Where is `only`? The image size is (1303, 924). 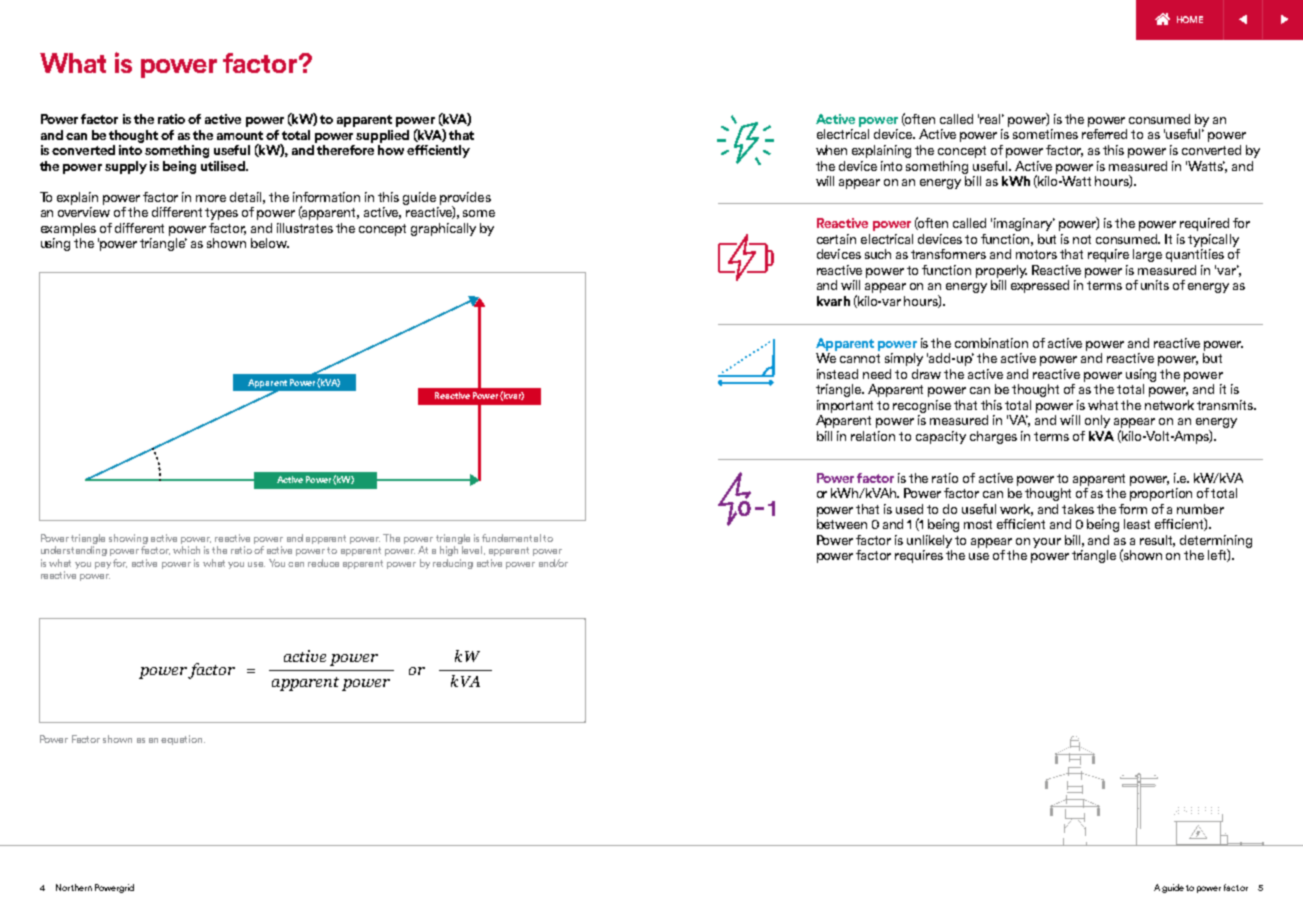
only is located at coordinates (1097, 421).
